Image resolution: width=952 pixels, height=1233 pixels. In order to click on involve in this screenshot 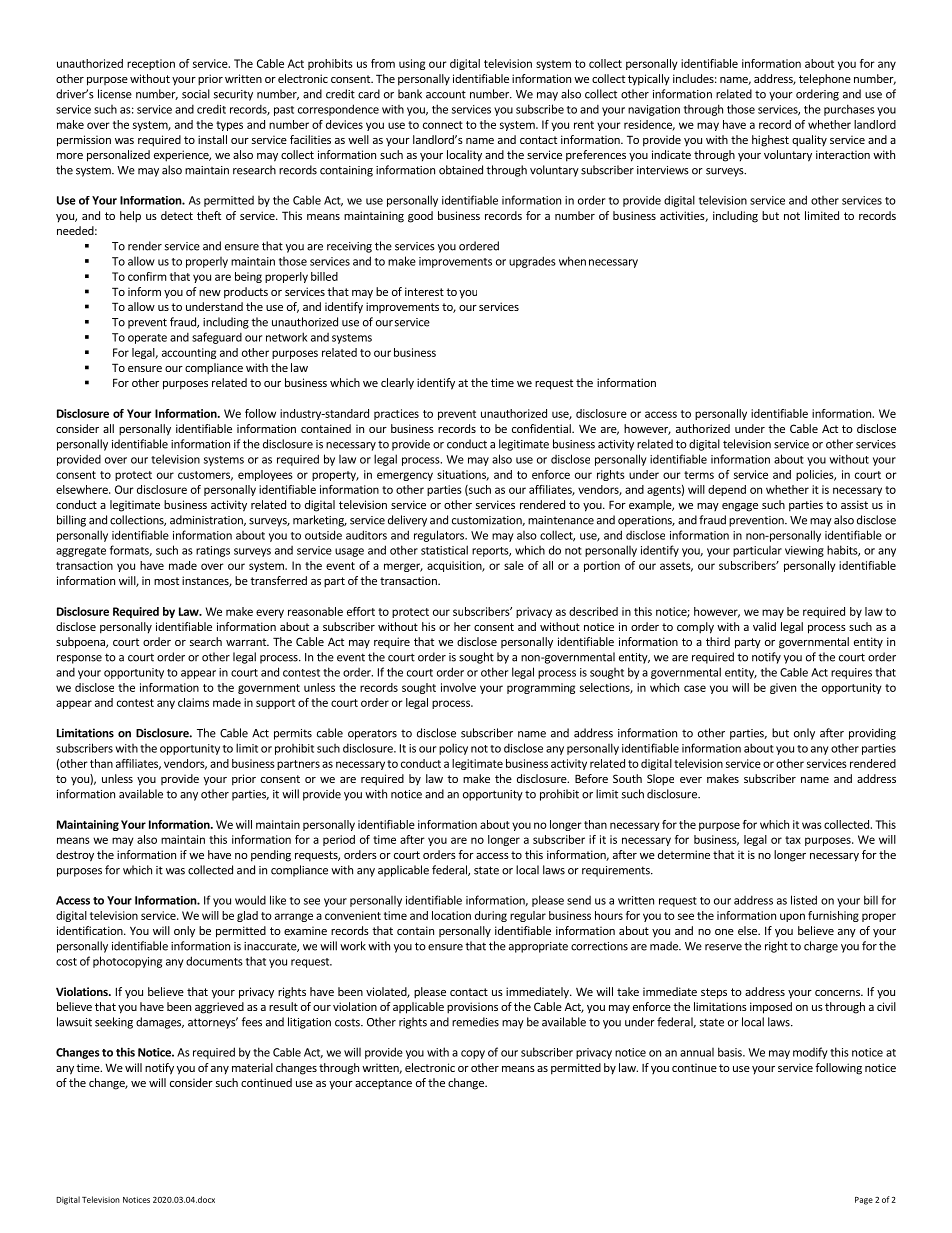, I will do `click(458, 687)`.
